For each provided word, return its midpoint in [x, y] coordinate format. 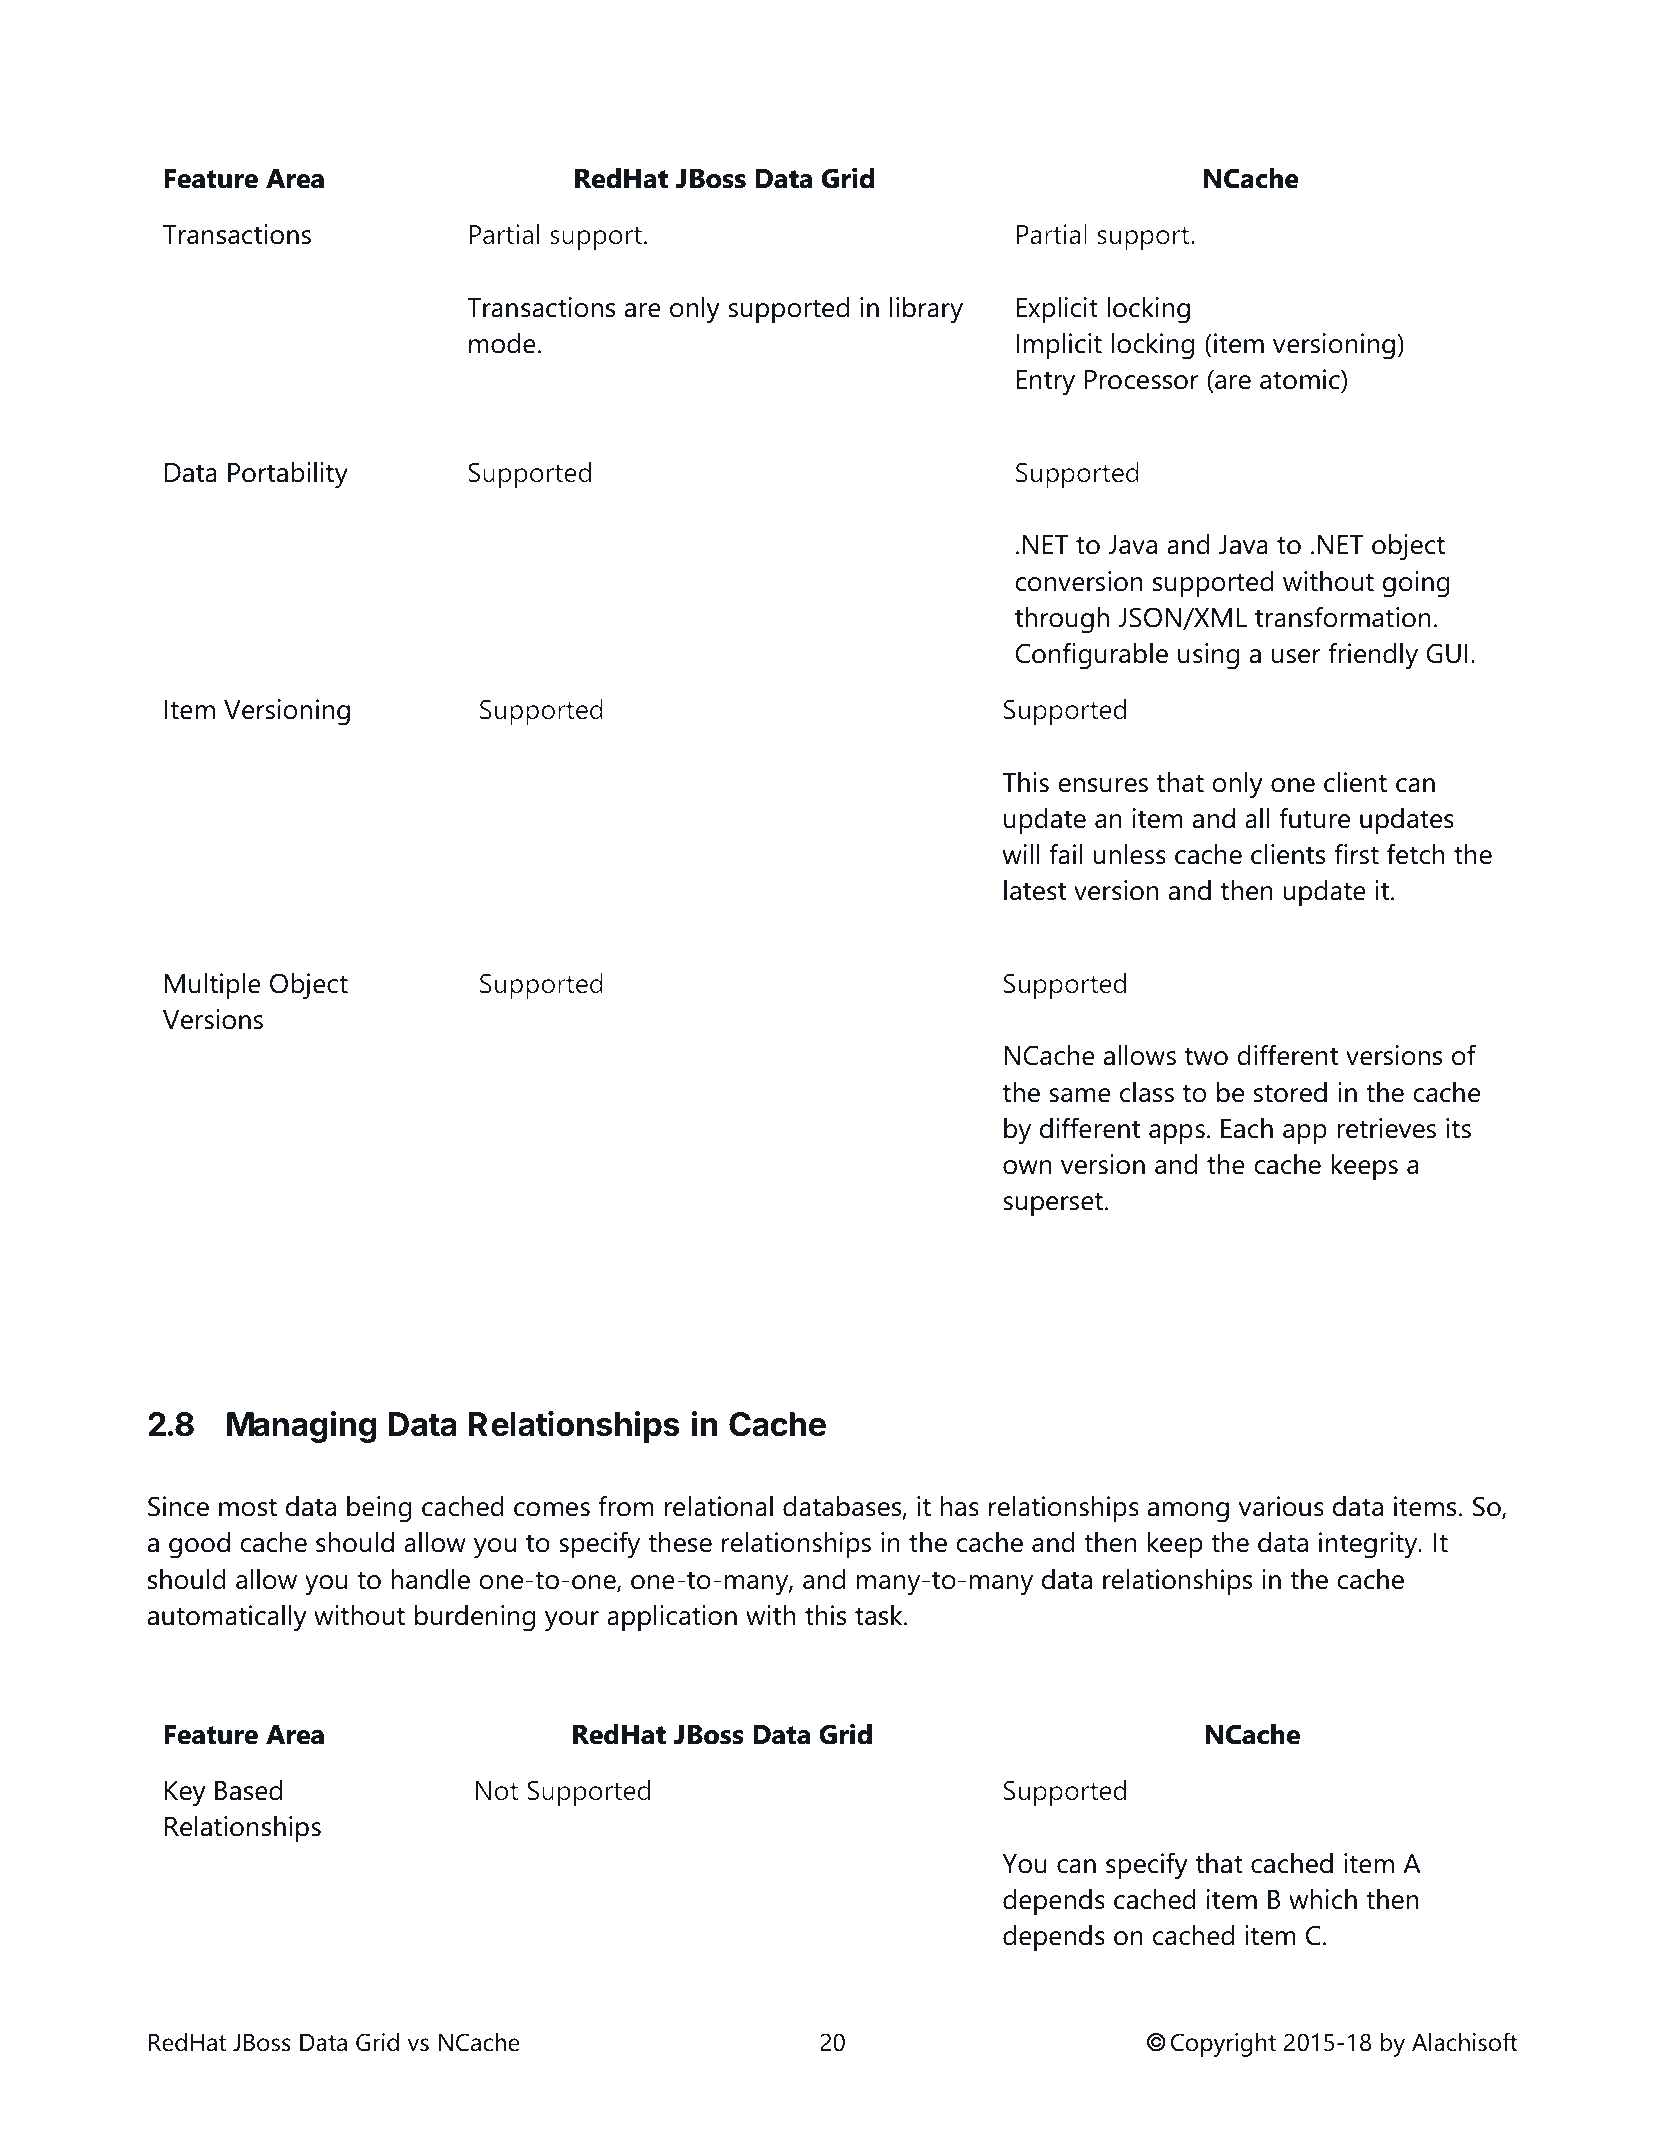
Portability [288, 475]
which [1323, 1899]
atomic [1301, 379]
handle [430, 1579]
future [1314, 818]
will [1021, 854]
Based [248, 1790]
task [880, 1615]
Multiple [213, 986]
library [926, 310]
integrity [1369, 1545]
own [1027, 1167]
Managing [302, 1427]
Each [1247, 1128]
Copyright [1223, 2045]
